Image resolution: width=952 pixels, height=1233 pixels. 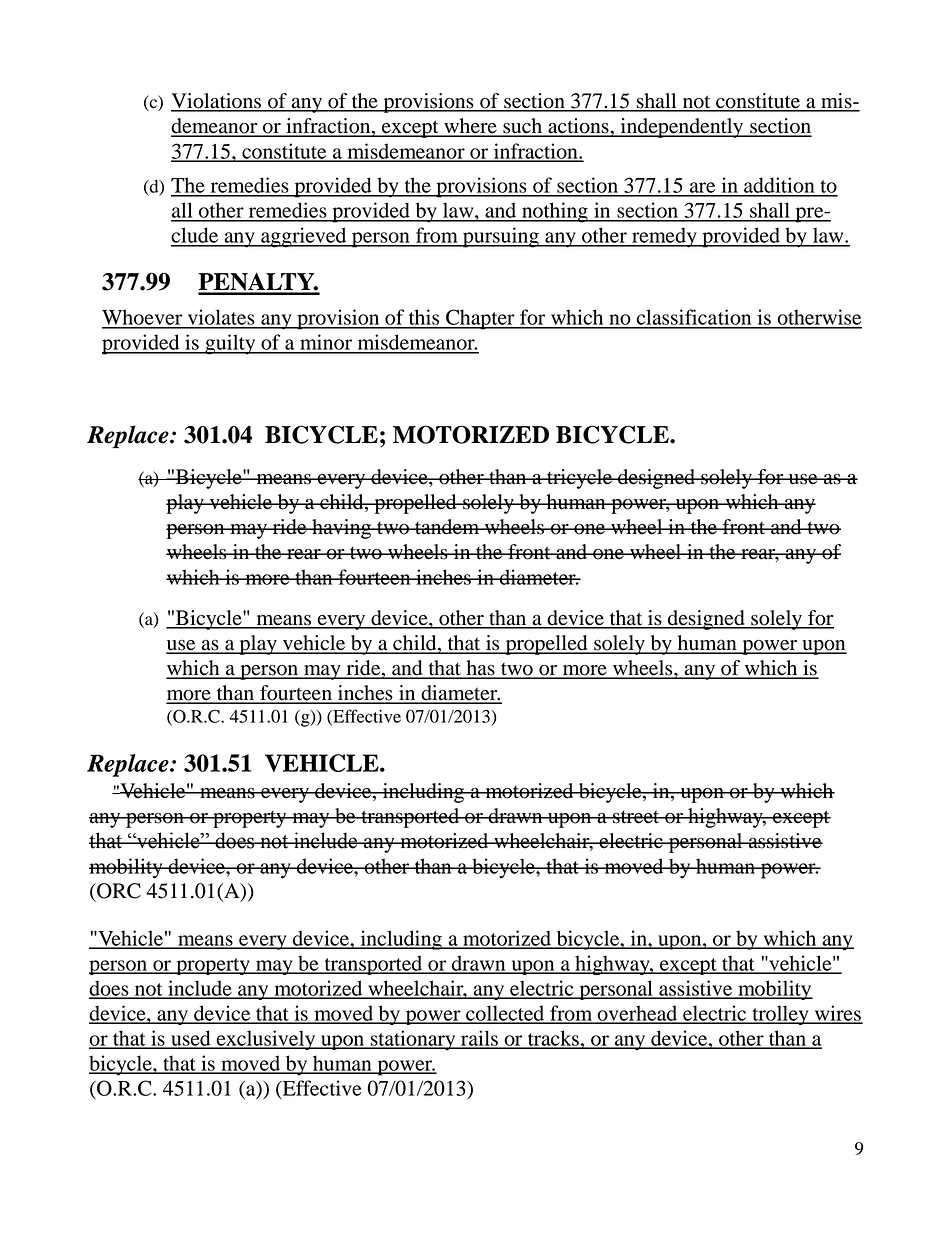 What do you see at coordinates (480, 319) in the screenshot?
I see `Chapter` at bounding box center [480, 319].
